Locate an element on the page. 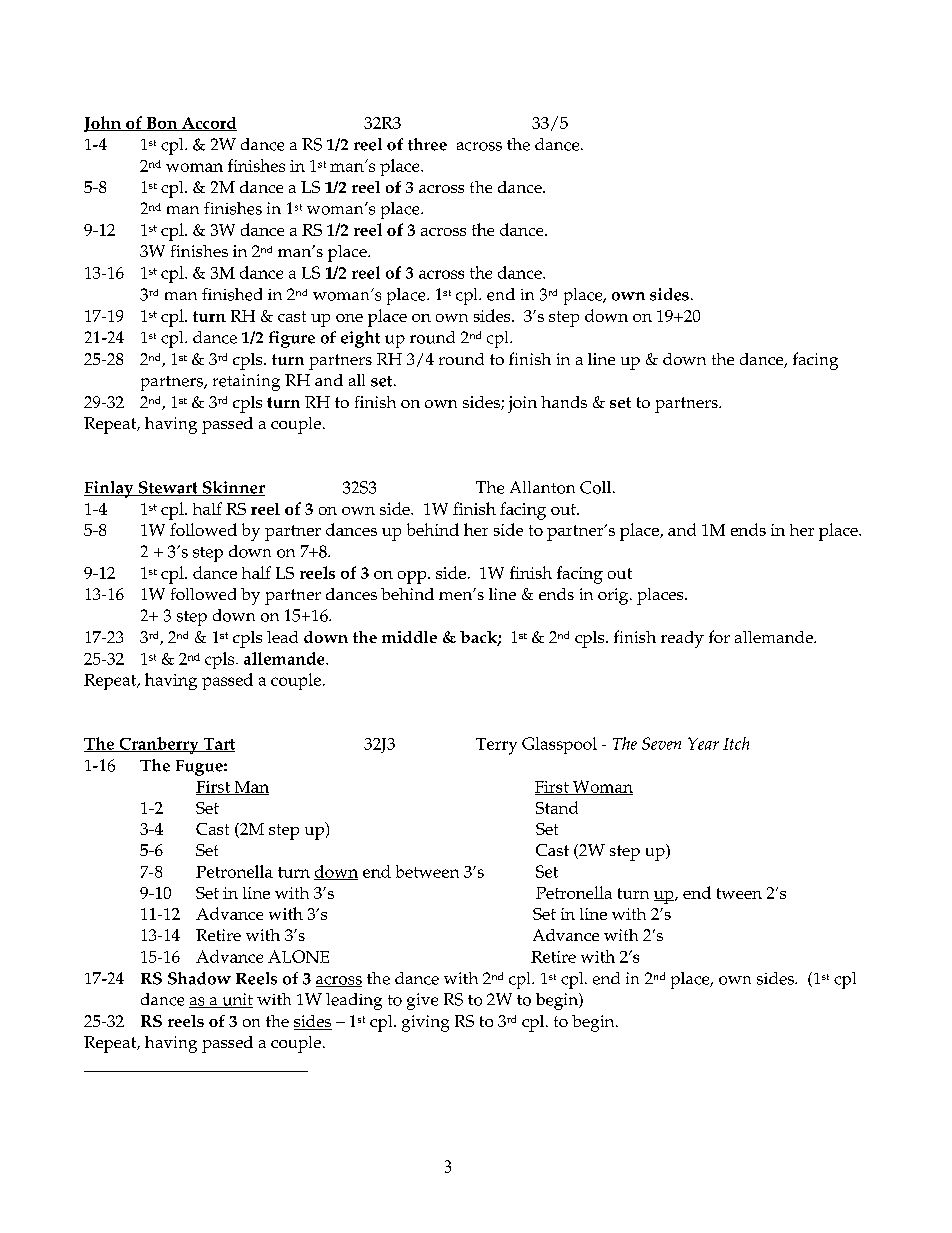 Image resolution: width=952 pixels, height=1233 pixels. give is located at coordinates (422, 1001).
